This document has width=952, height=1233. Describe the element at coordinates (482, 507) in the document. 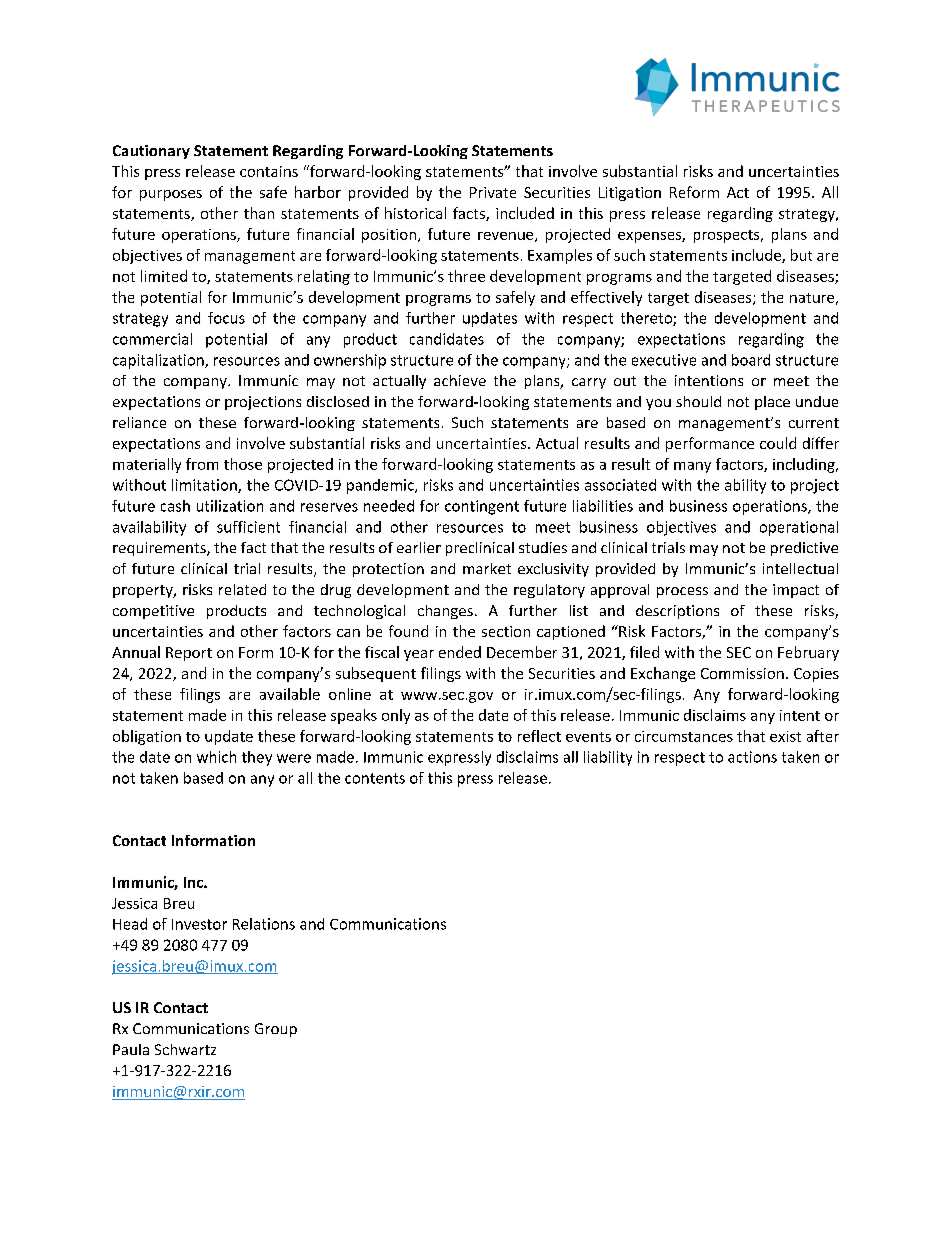

I see `contingent` at that location.
